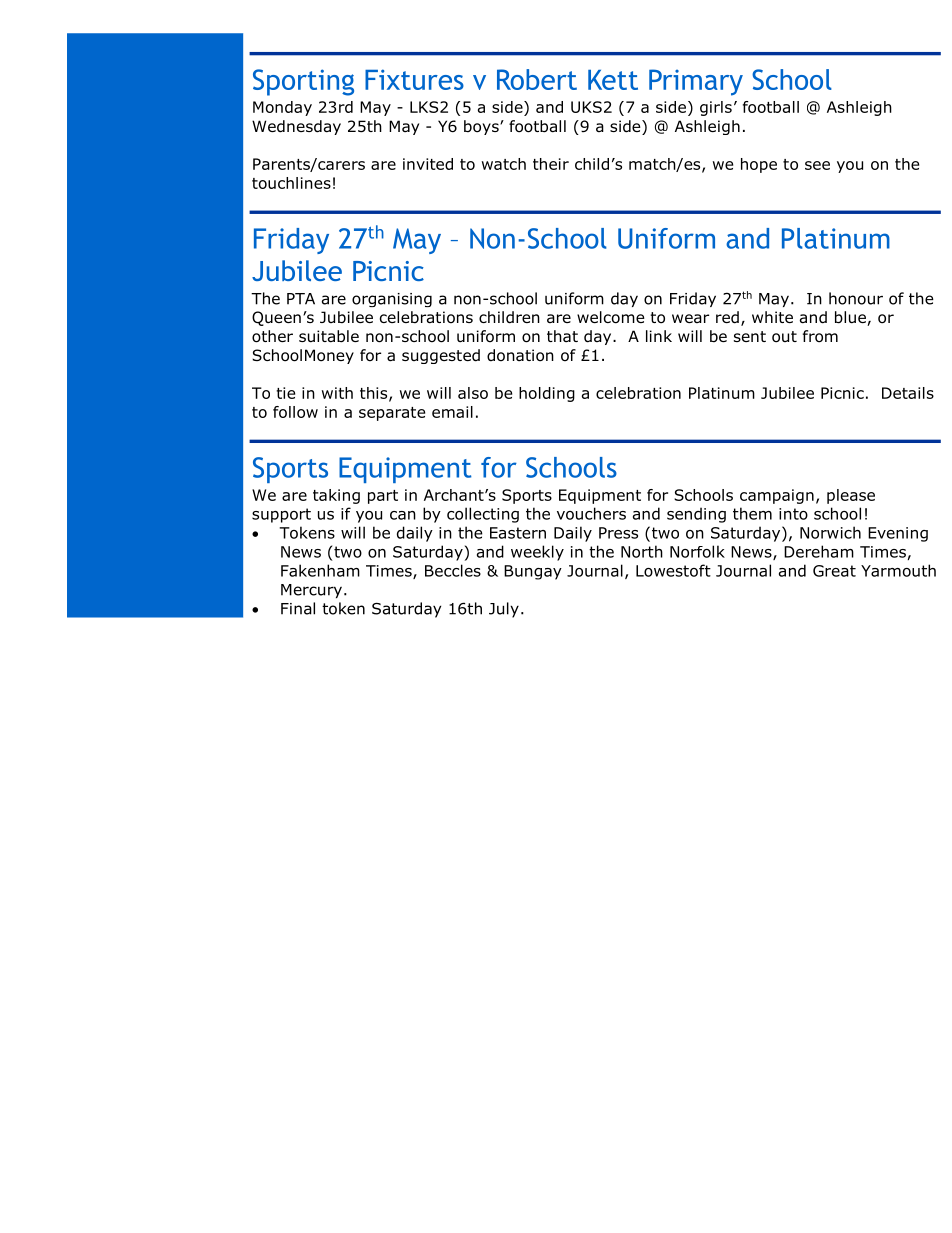 The image size is (952, 1233). What do you see at coordinates (611, 317) in the screenshot?
I see `welcome` at bounding box center [611, 317].
